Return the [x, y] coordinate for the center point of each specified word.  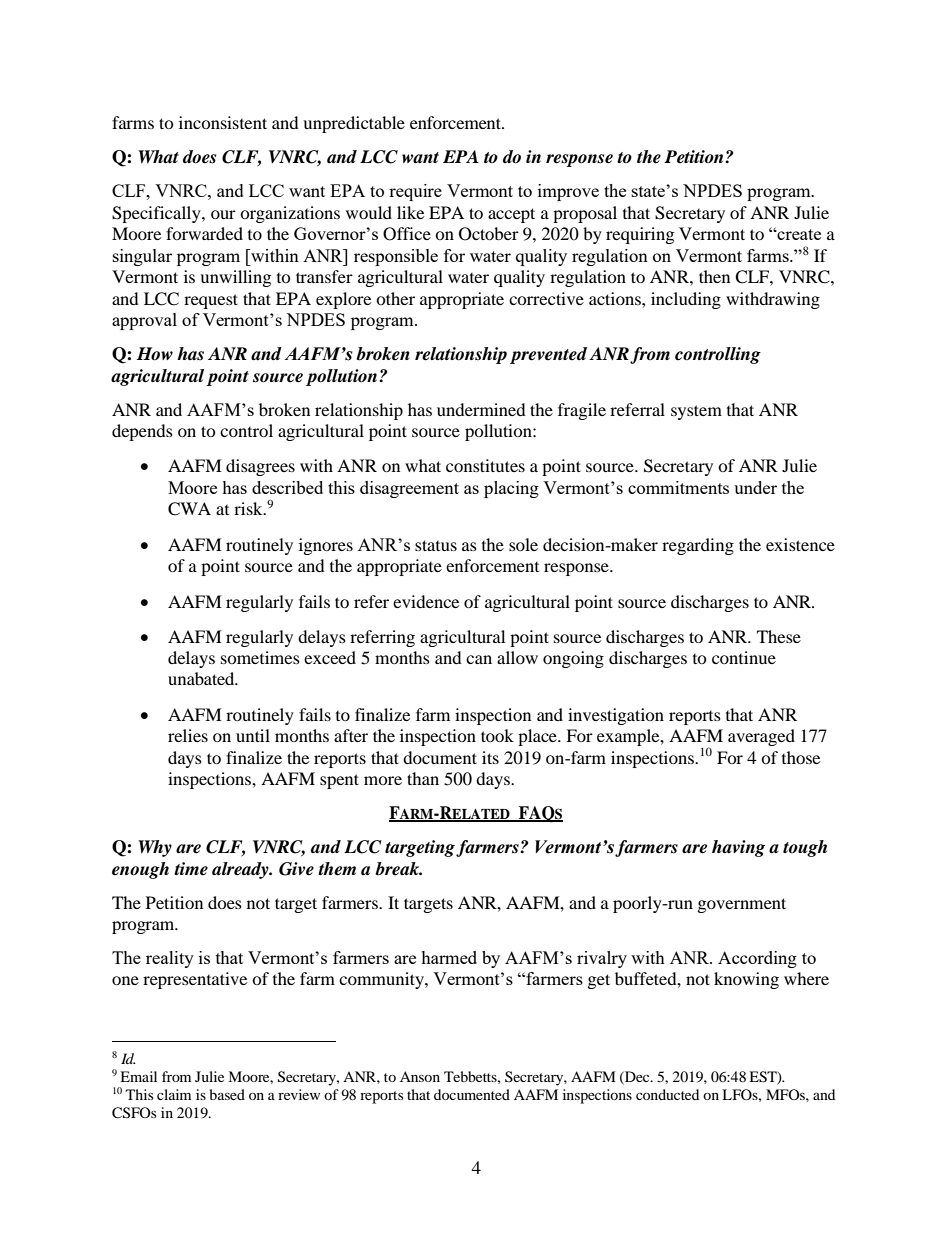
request [211, 301]
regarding [698, 546]
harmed [449, 957]
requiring [640, 235]
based [227, 1094]
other [395, 298]
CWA [189, 509]
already [241, 870]
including [686, 300]
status [436, 545]
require [415, 192]
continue [744, 657]
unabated [202, 678]
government [742, 905]
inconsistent [223, 122]
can [479, 659]
